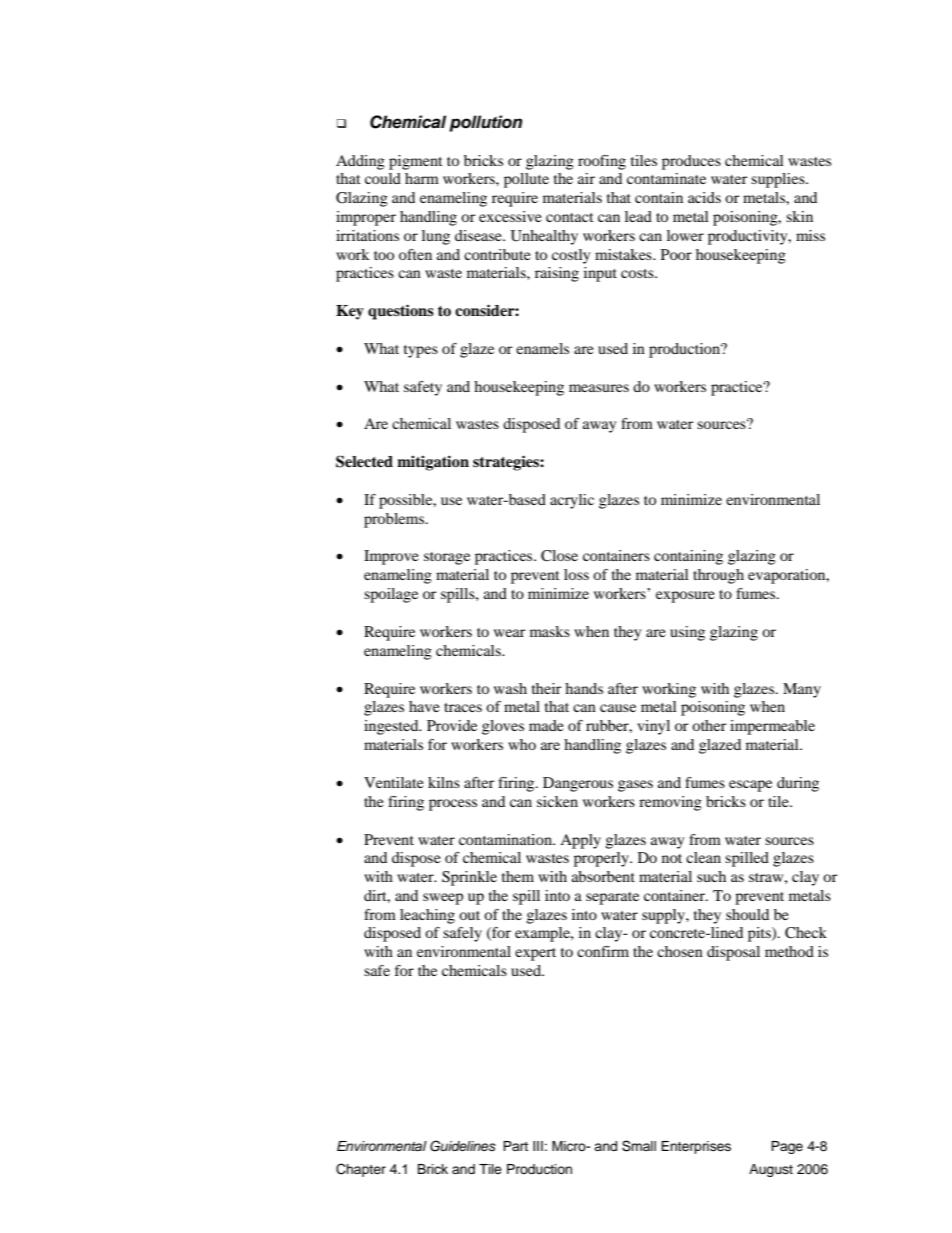 This page has width=952, height=1233. Describe the element at coordinates (586, 178) in the page. I see `air` at that location.
